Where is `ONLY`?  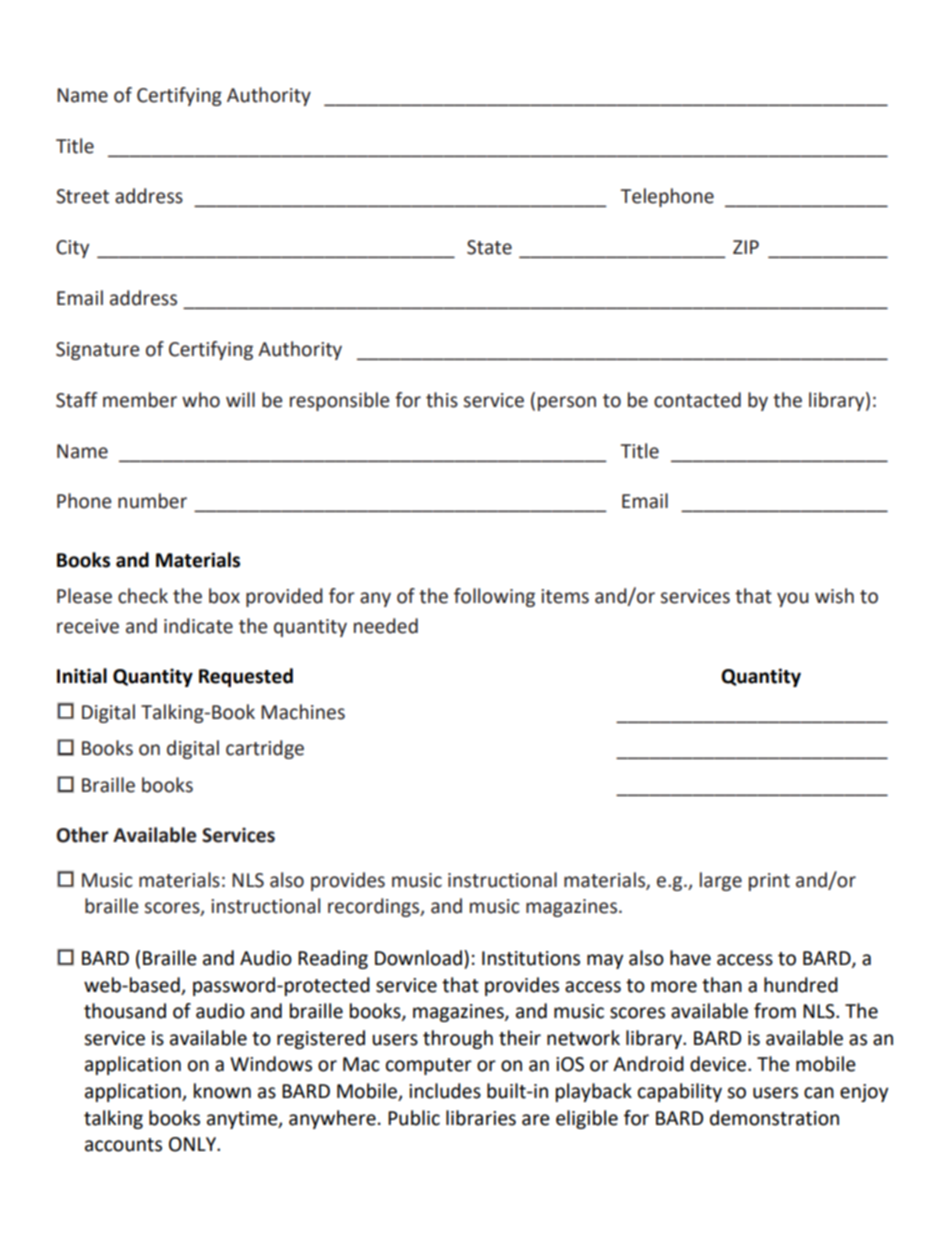
ONLY is located at coordinates (193, 1144).
